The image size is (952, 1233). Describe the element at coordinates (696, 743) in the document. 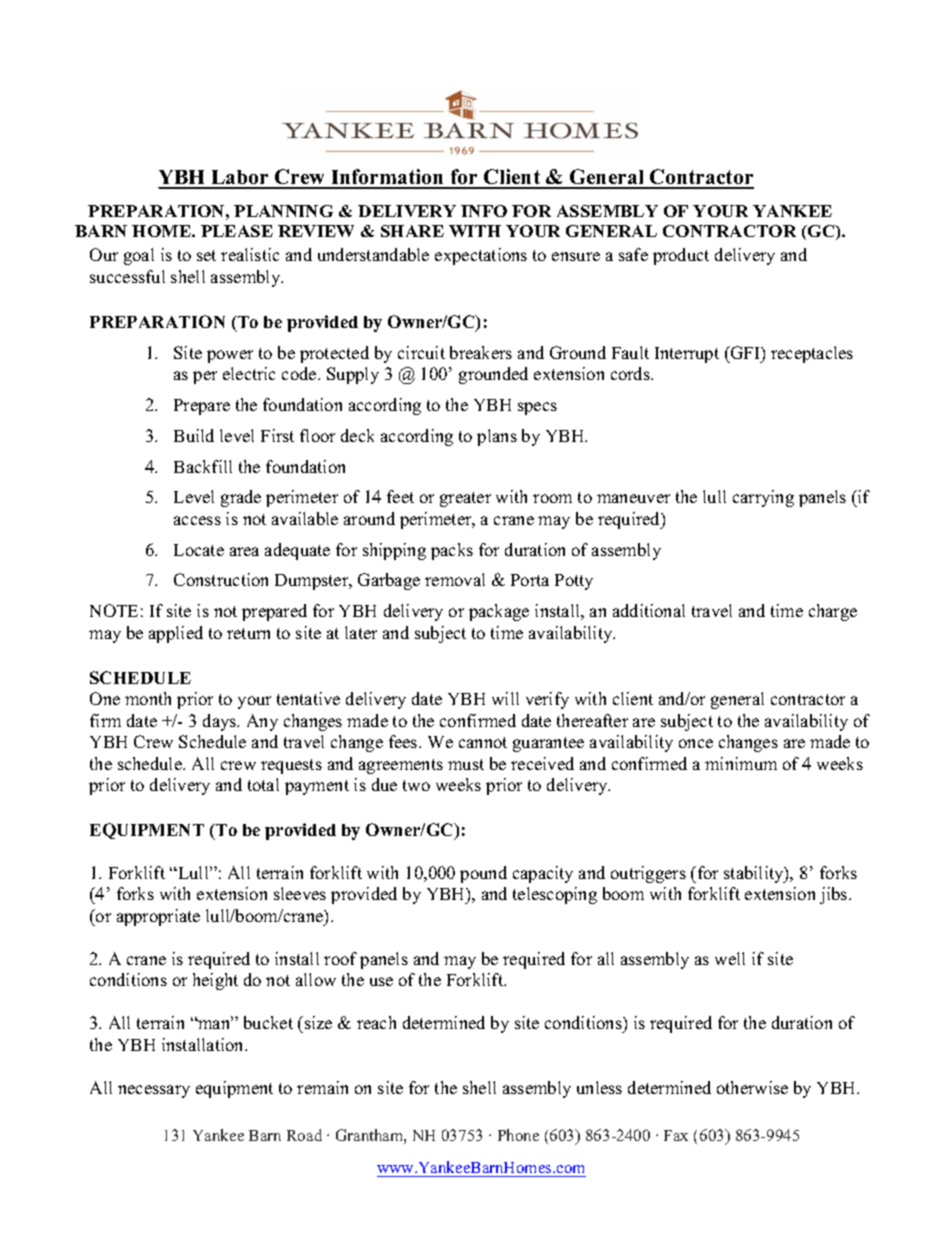

I see `once` at that location.
